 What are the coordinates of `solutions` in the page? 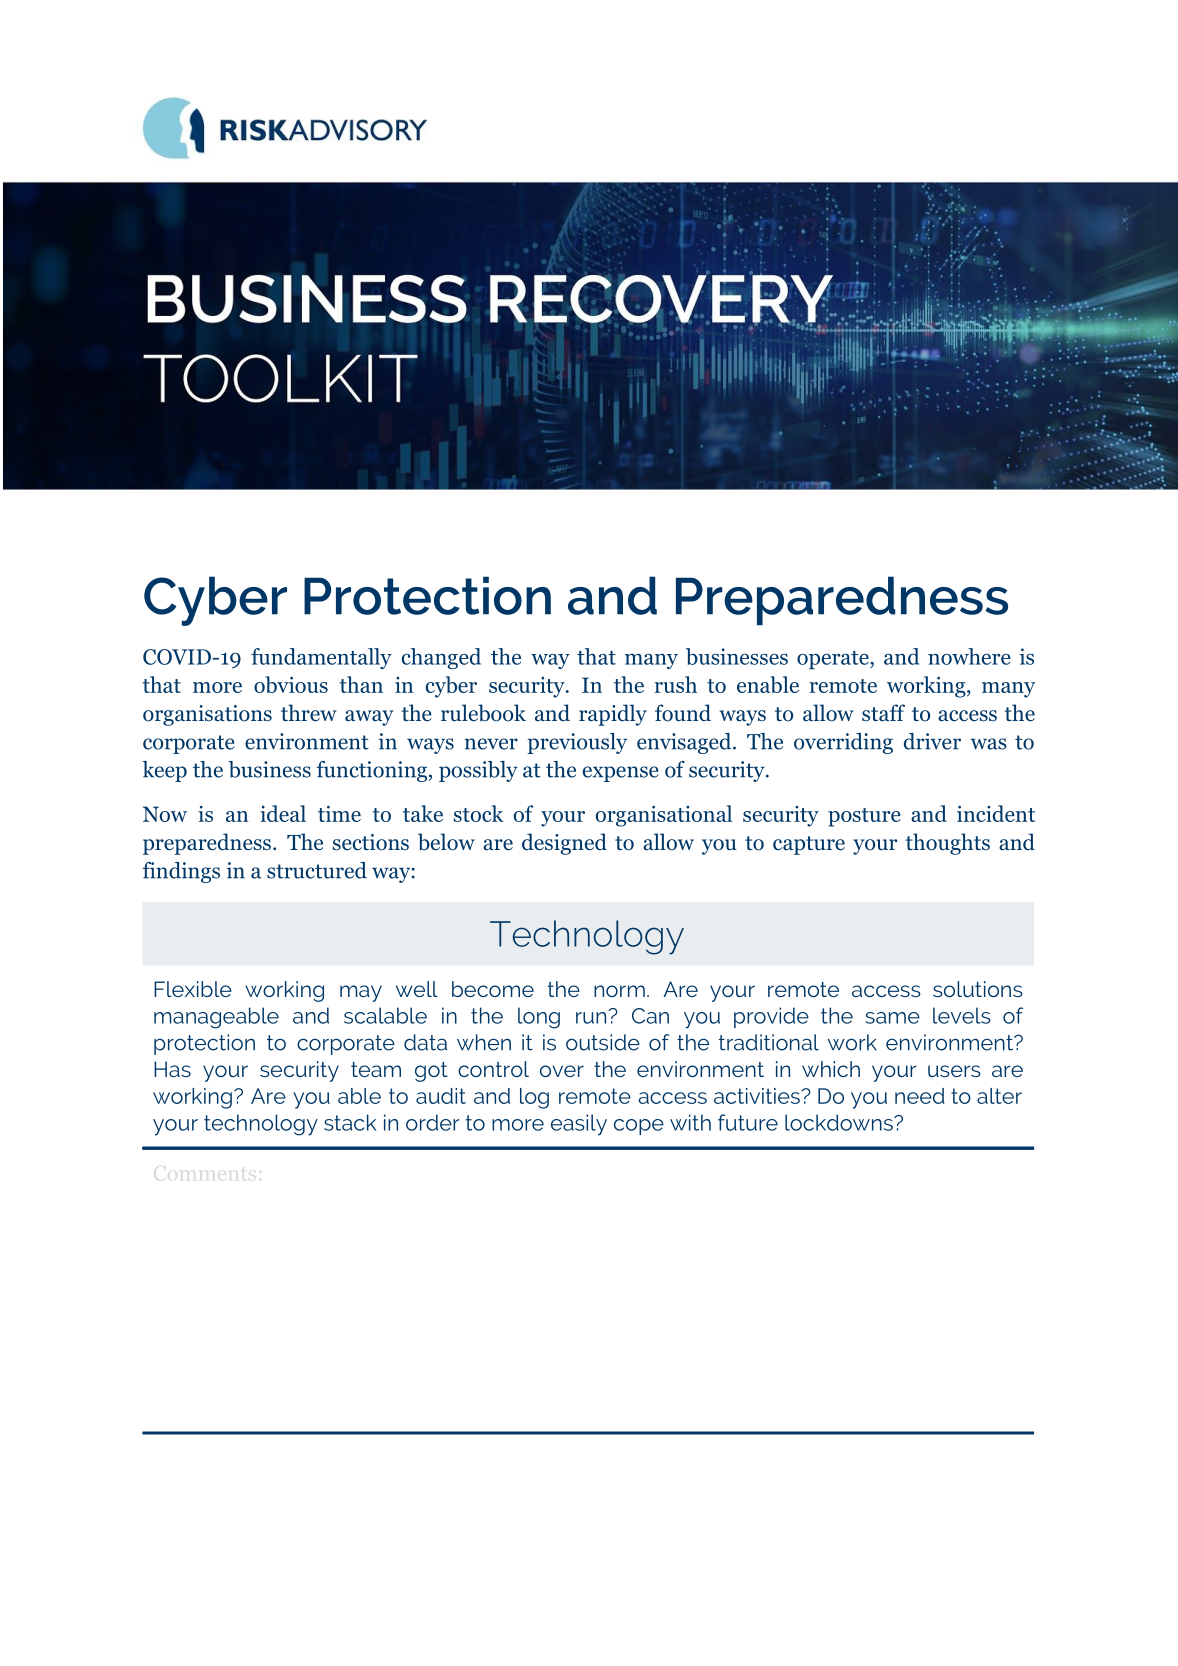 It's located at (978, 989).
